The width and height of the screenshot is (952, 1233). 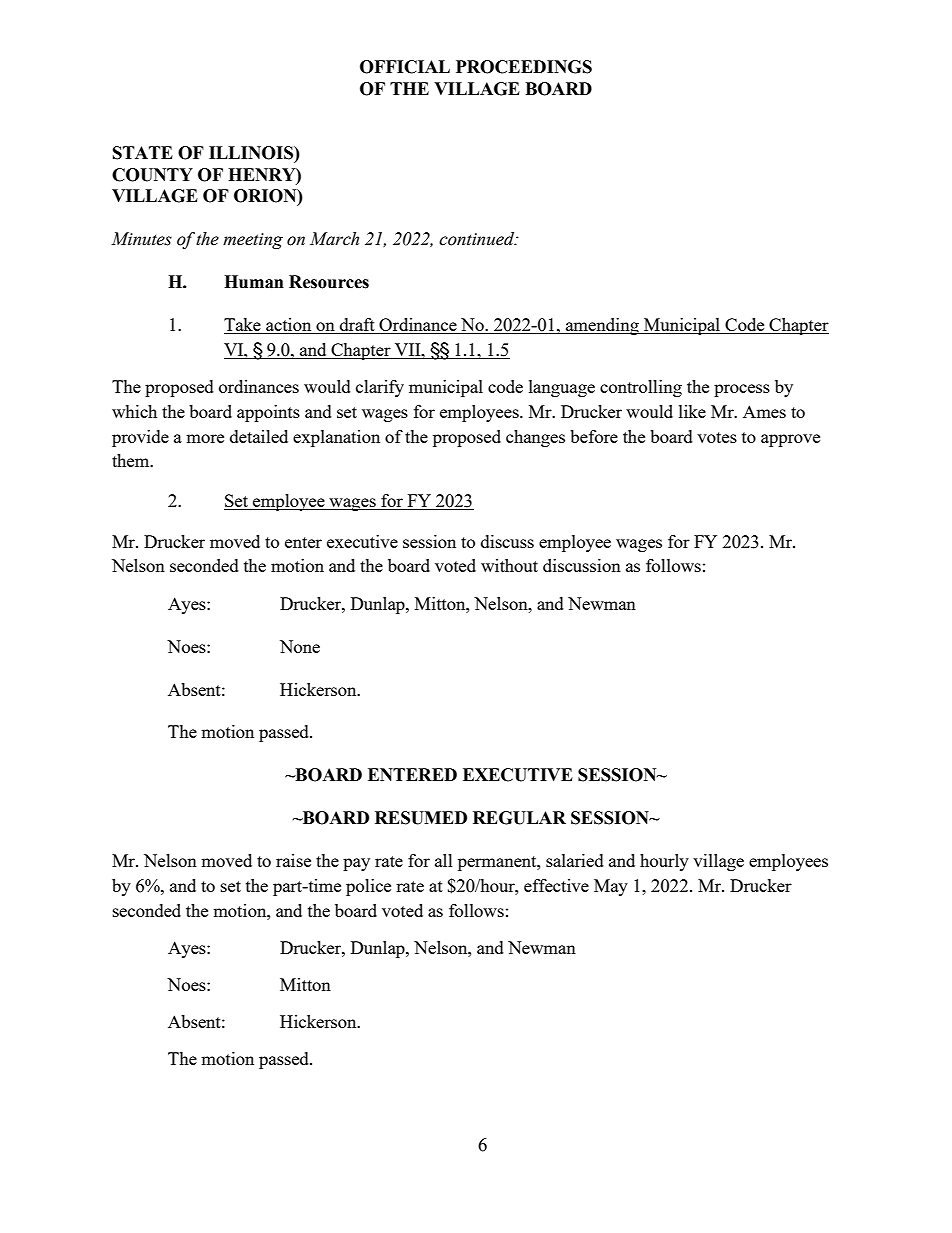 What do you see at coordinates (252, 153) in the screenshot?
I see `ILLINOIS` at bounding box center [252, 153].
